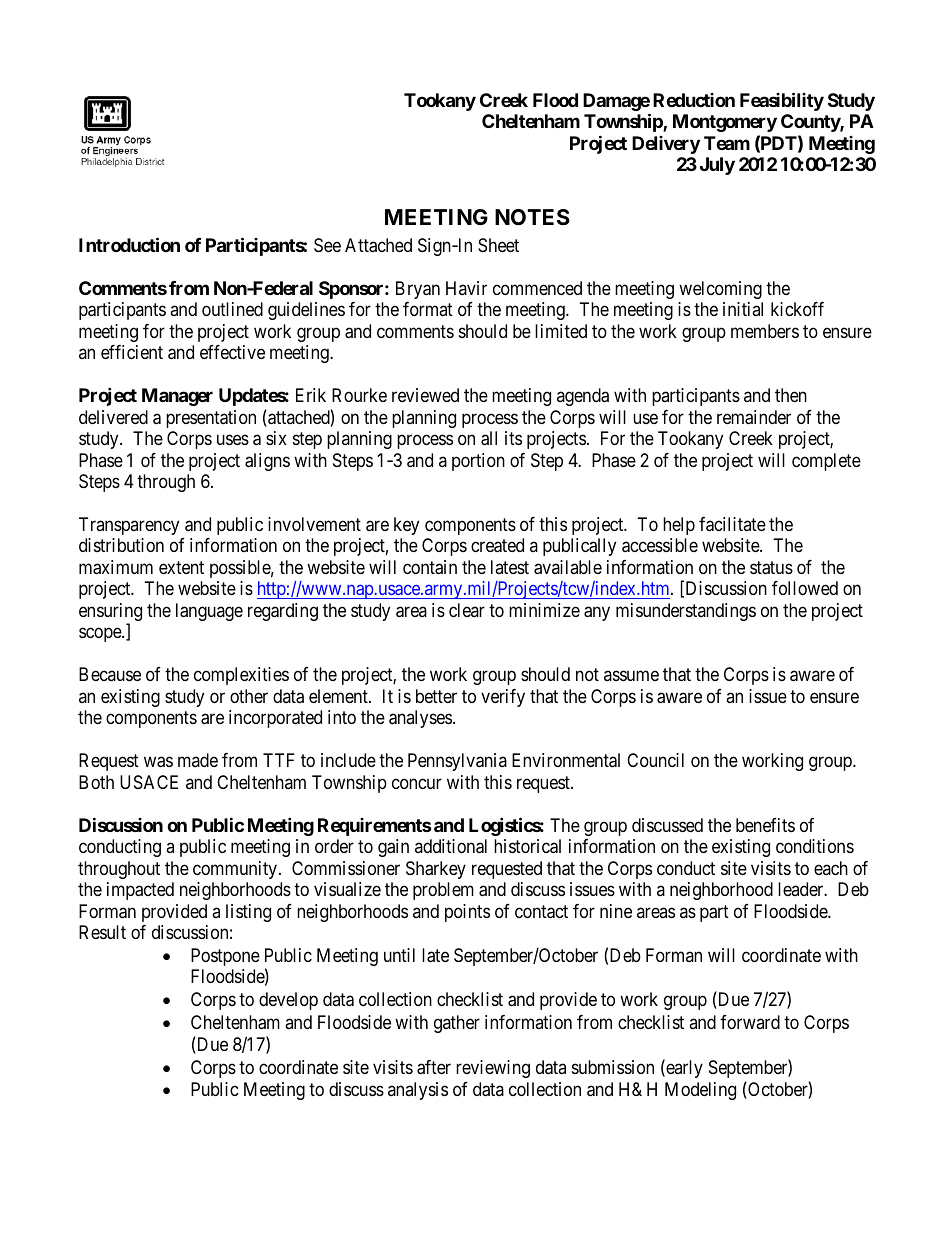 This screenshot has height=1233, width=952. I want to click on Montgomery, so click(725, 123).
